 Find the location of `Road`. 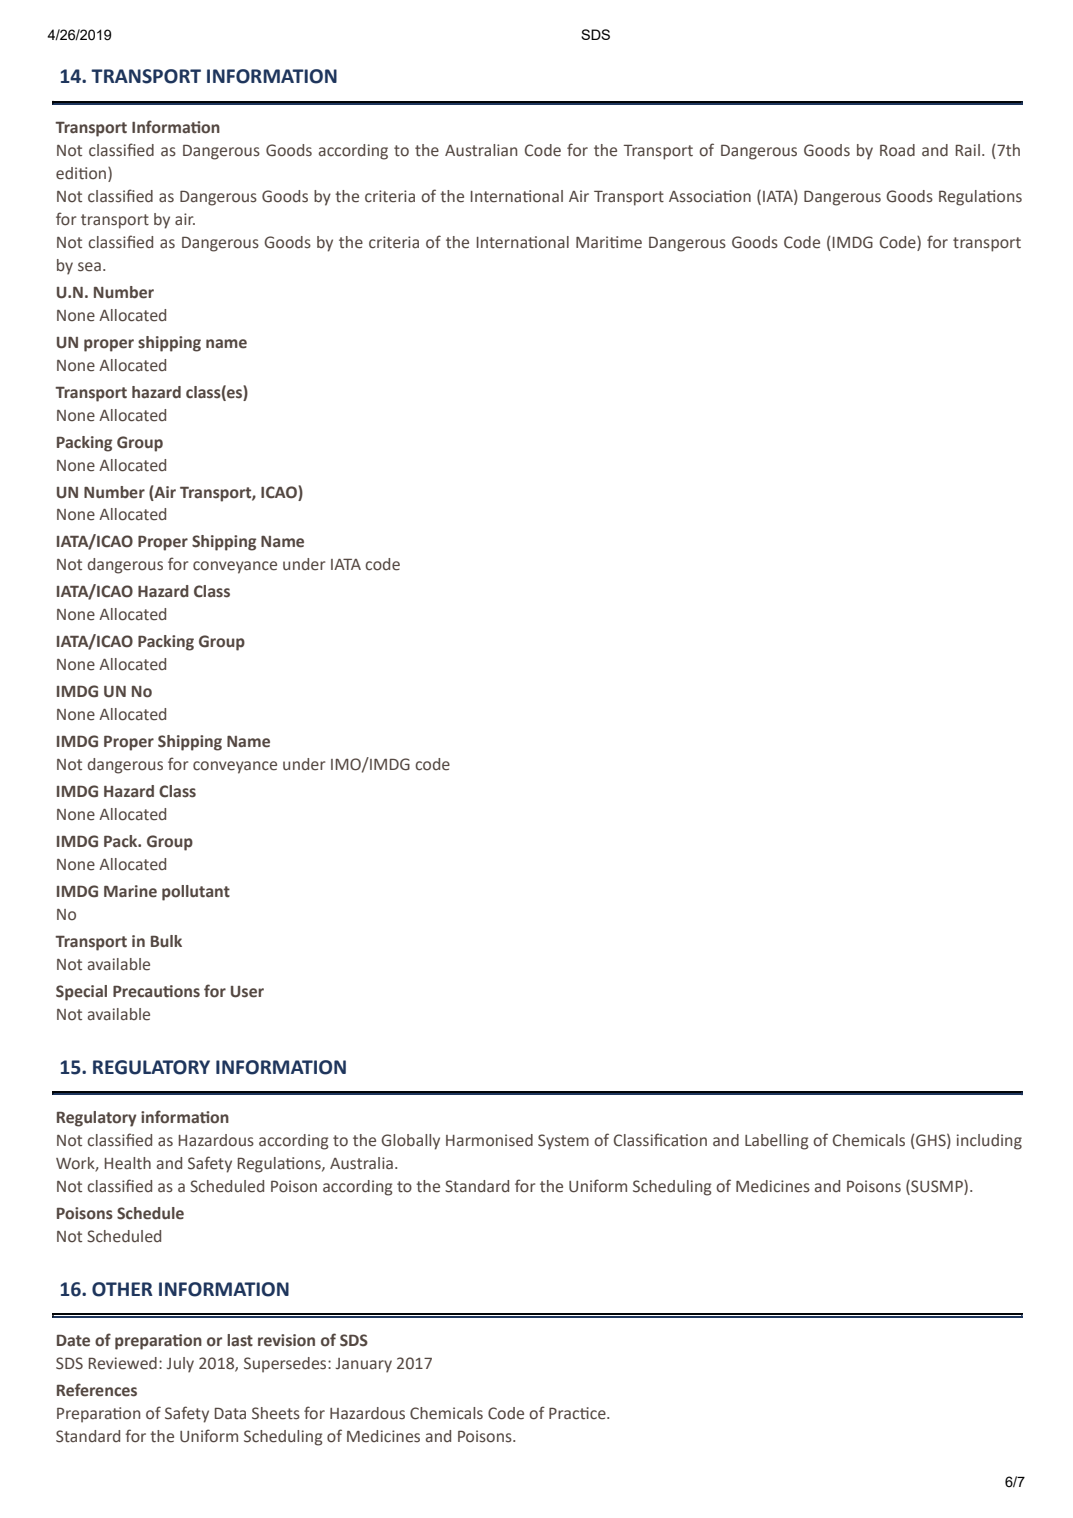

Road is located at coordinates (897, 150).
